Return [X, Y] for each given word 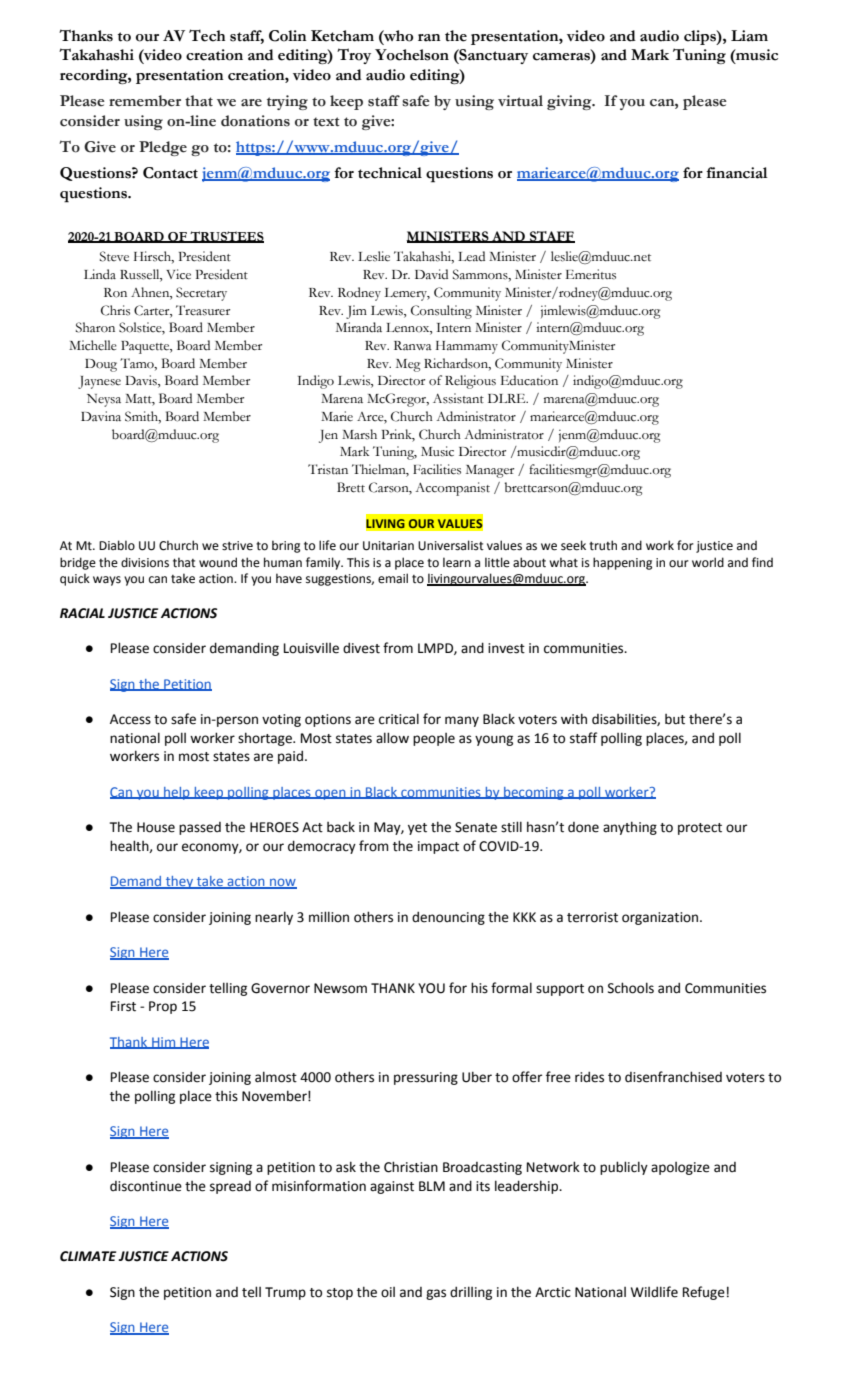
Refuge [704, 1293]
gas [436, 1294]
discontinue [146, 1186]
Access [130, 719]
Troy [354, 56]
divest [361, 648]
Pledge [163, 148]
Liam [749, 36]
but [675, 719]
